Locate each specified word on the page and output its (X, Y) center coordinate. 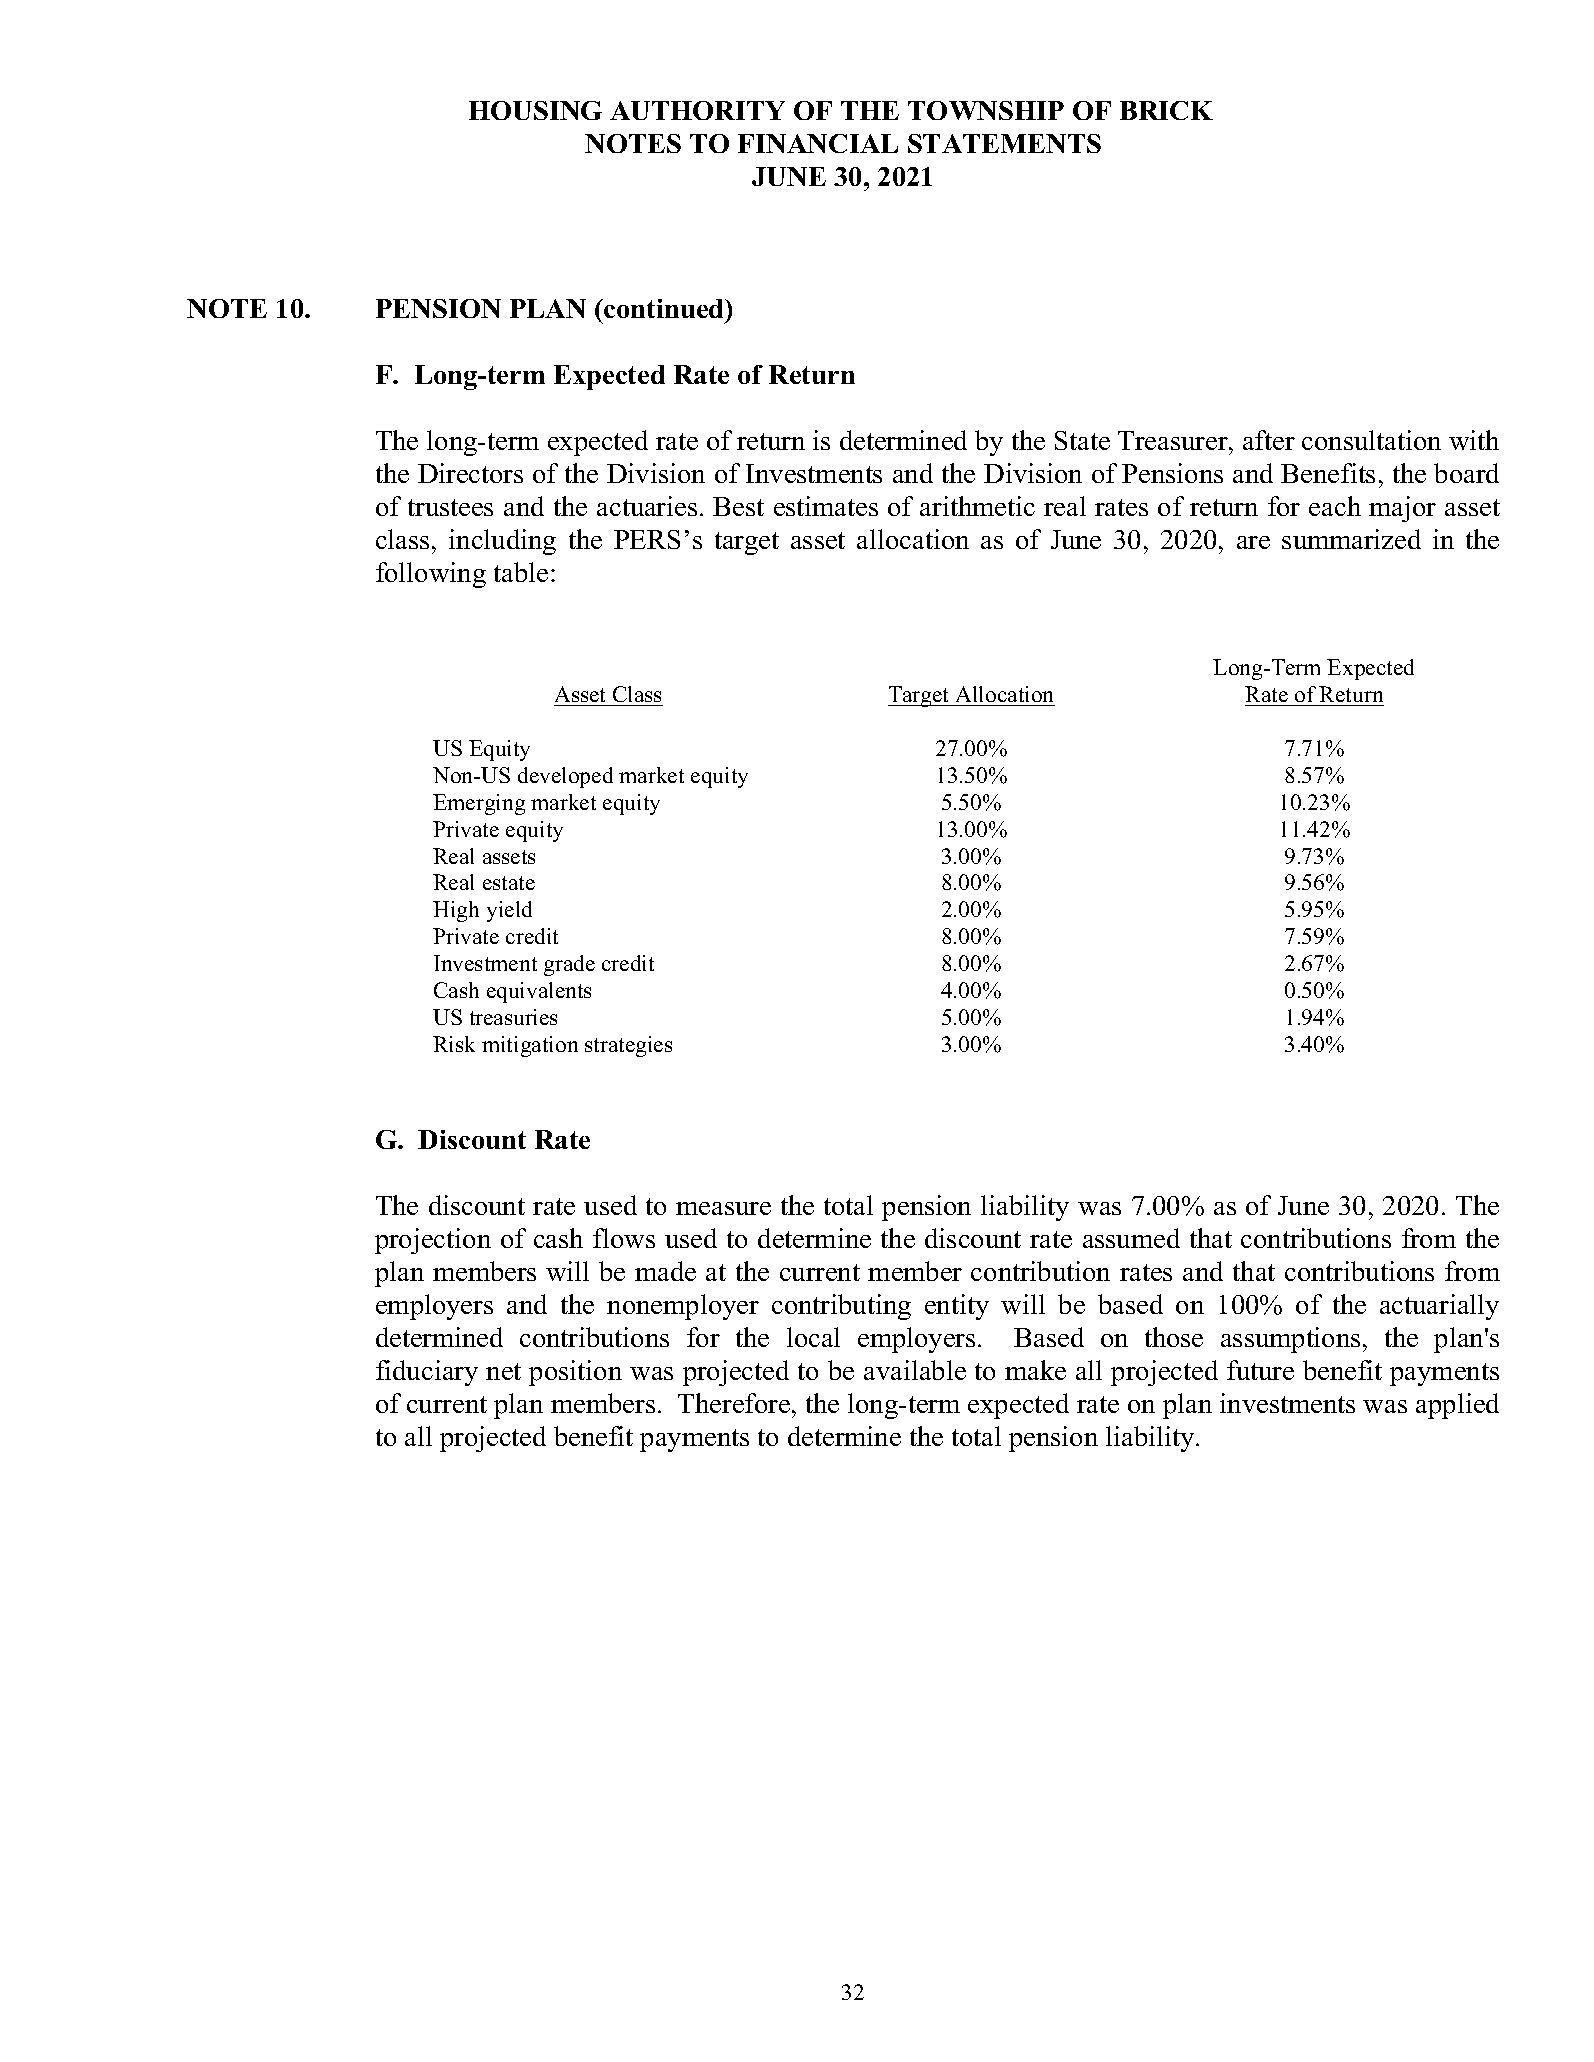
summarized (1351, 539)
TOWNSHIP (986, 110)
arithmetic (977, 506)
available (915, 1370)
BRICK (1166, 110)
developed (565, 777)
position (575, 1373)
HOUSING (535, 110)
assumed (1131, 1238)
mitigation (530, 1046)
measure (723, 1208)
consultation (1371, 440)
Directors (470, 473)
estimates (826, 506)
